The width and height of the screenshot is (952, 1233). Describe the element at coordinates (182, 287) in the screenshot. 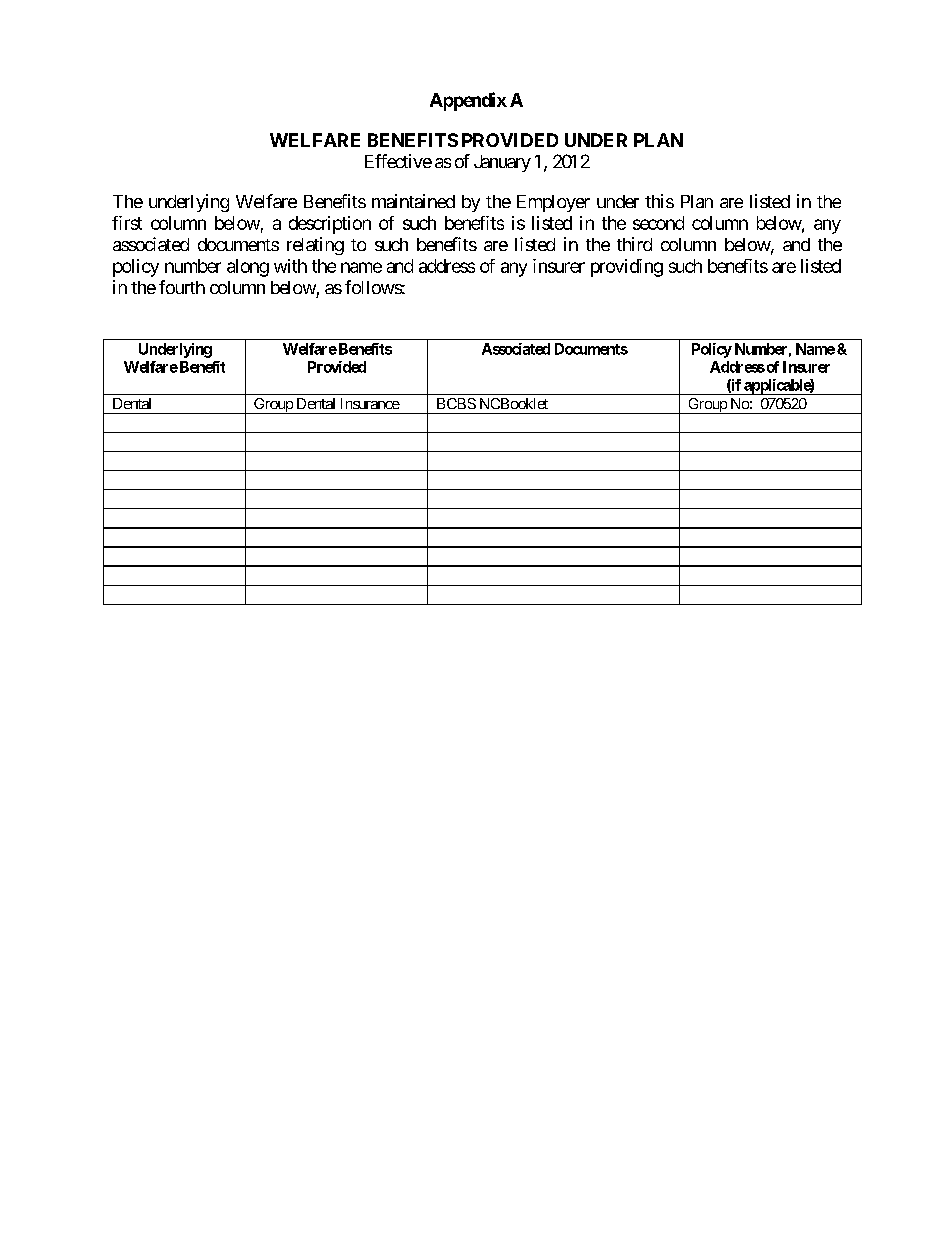

I see `fourth` at that location.
